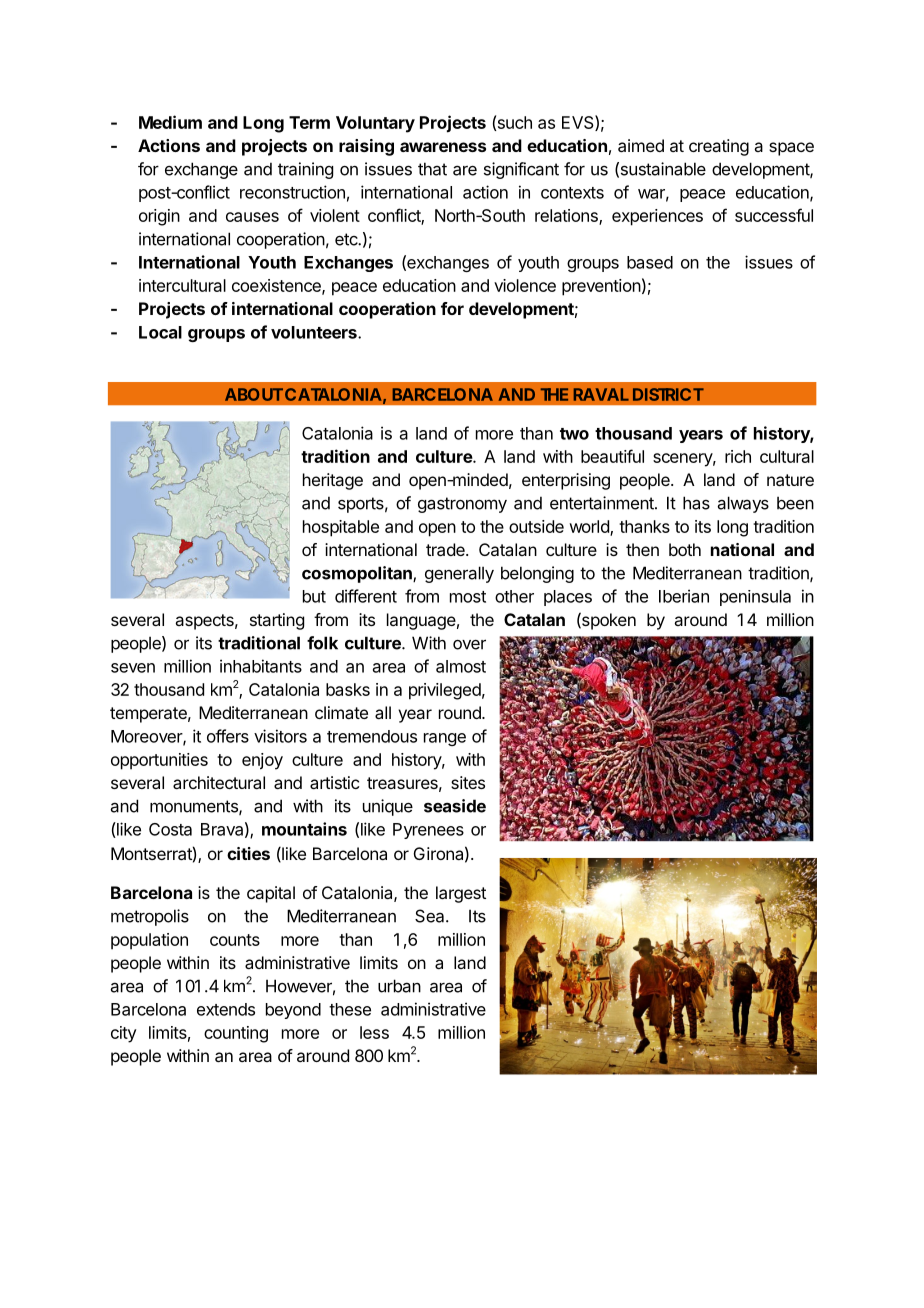 The width and height of the page is (924, 1308). I want to click on rich, so click(738, 456).
